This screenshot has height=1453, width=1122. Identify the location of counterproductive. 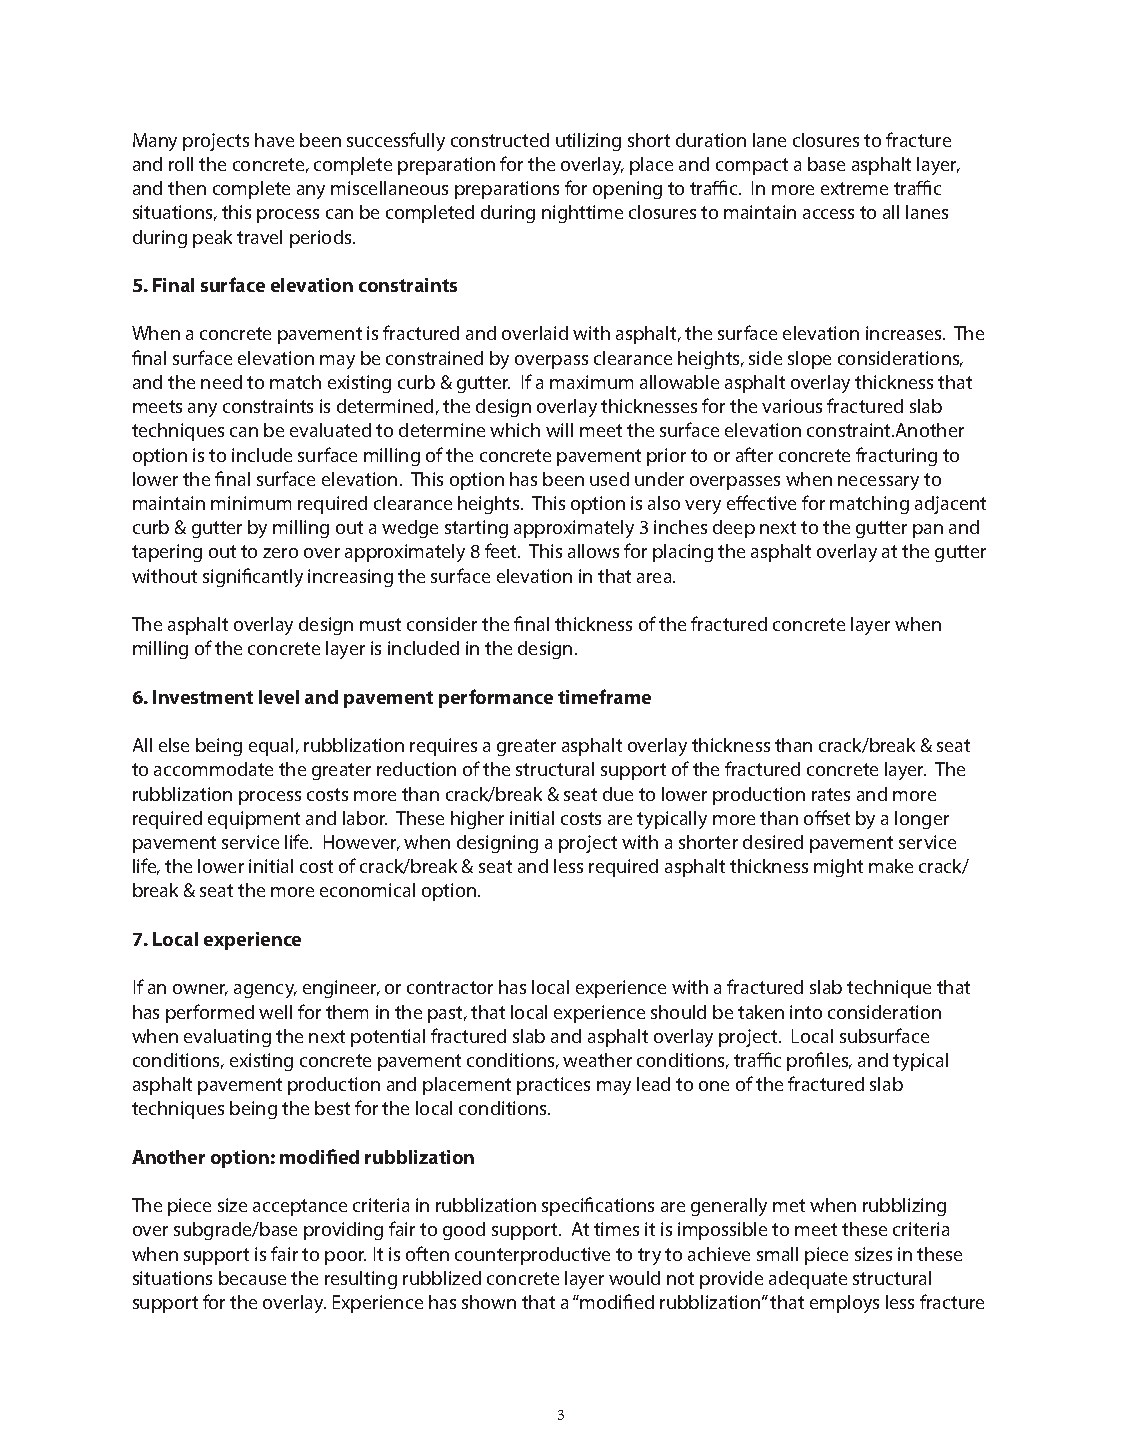
(532, 1256).
